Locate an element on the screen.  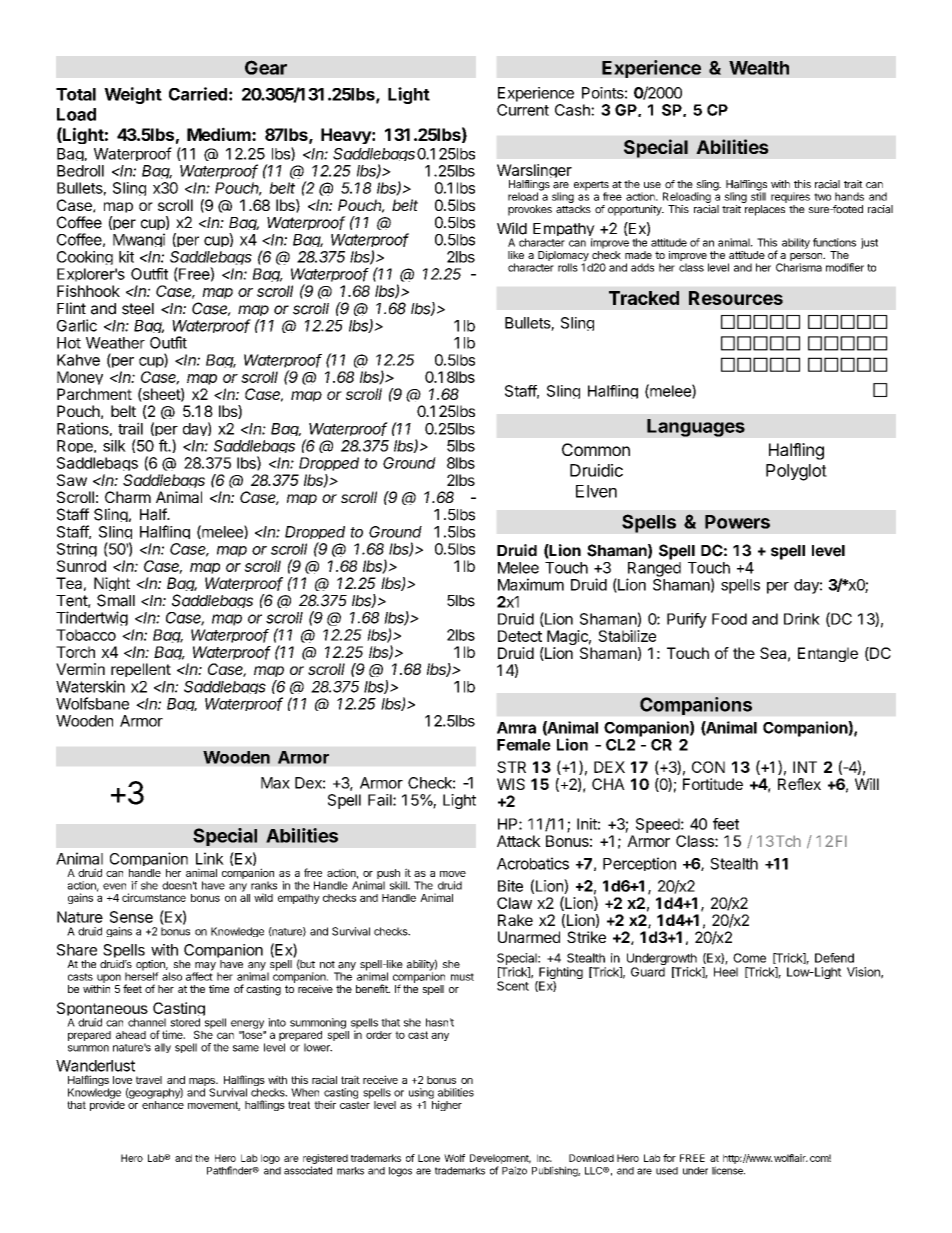
Rake is located at coordinates (515, 920).
